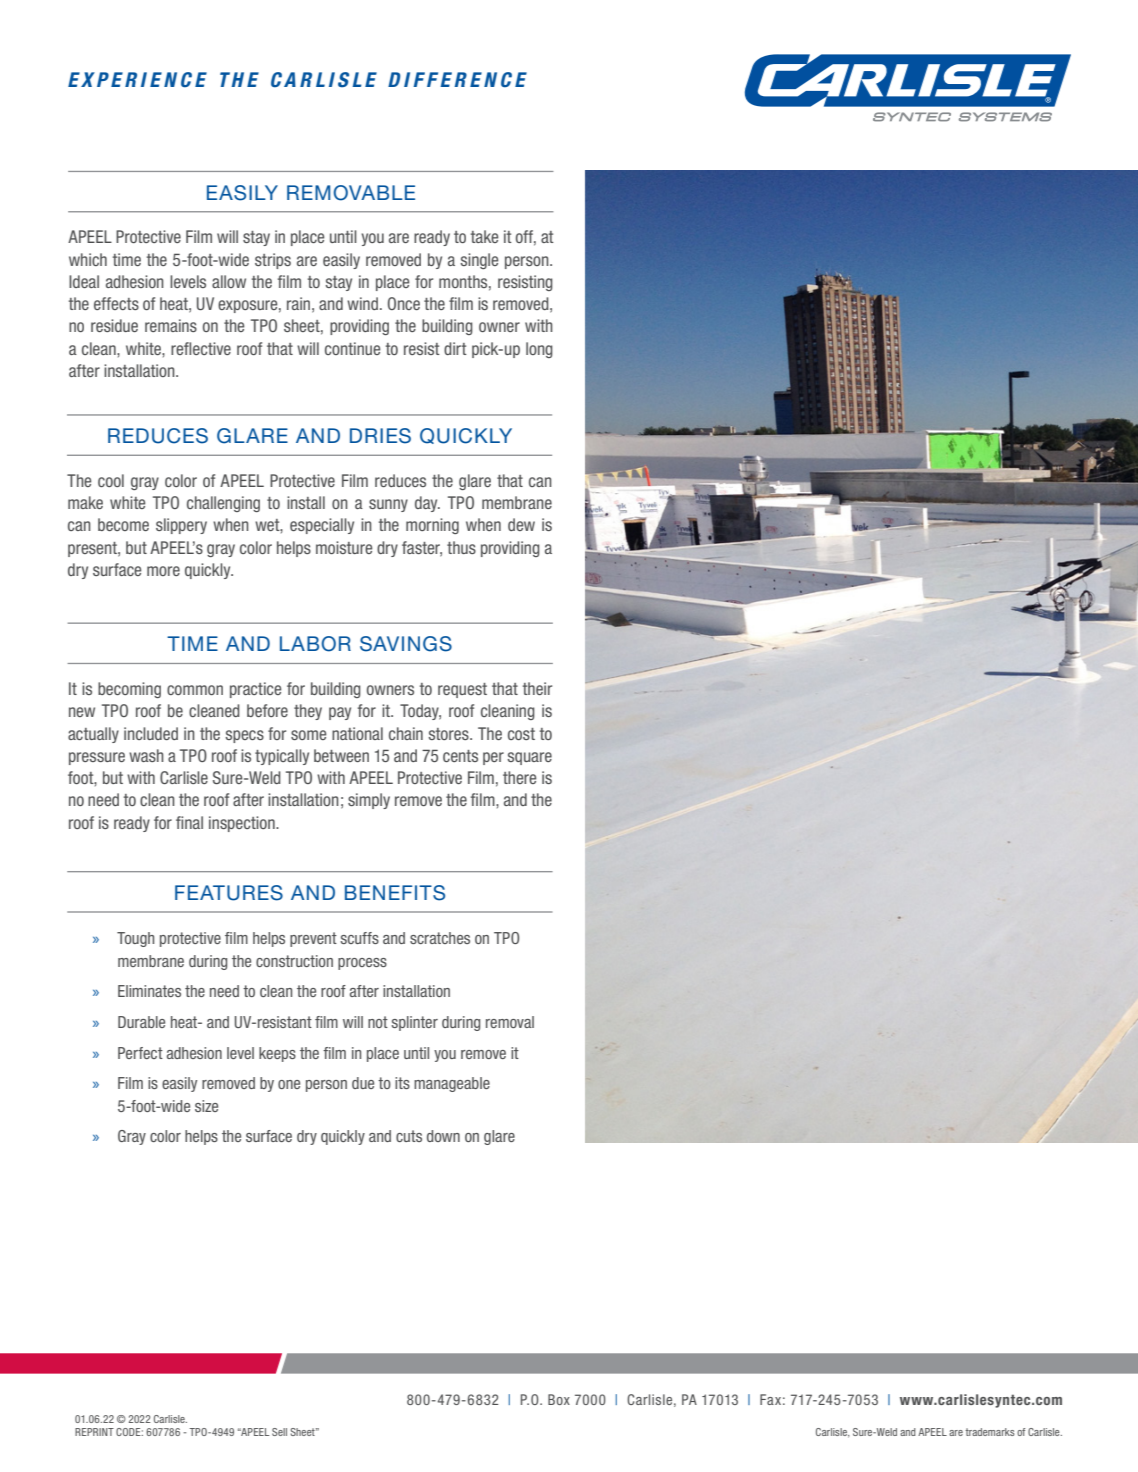  I want to click on final, so click(189, 822).
